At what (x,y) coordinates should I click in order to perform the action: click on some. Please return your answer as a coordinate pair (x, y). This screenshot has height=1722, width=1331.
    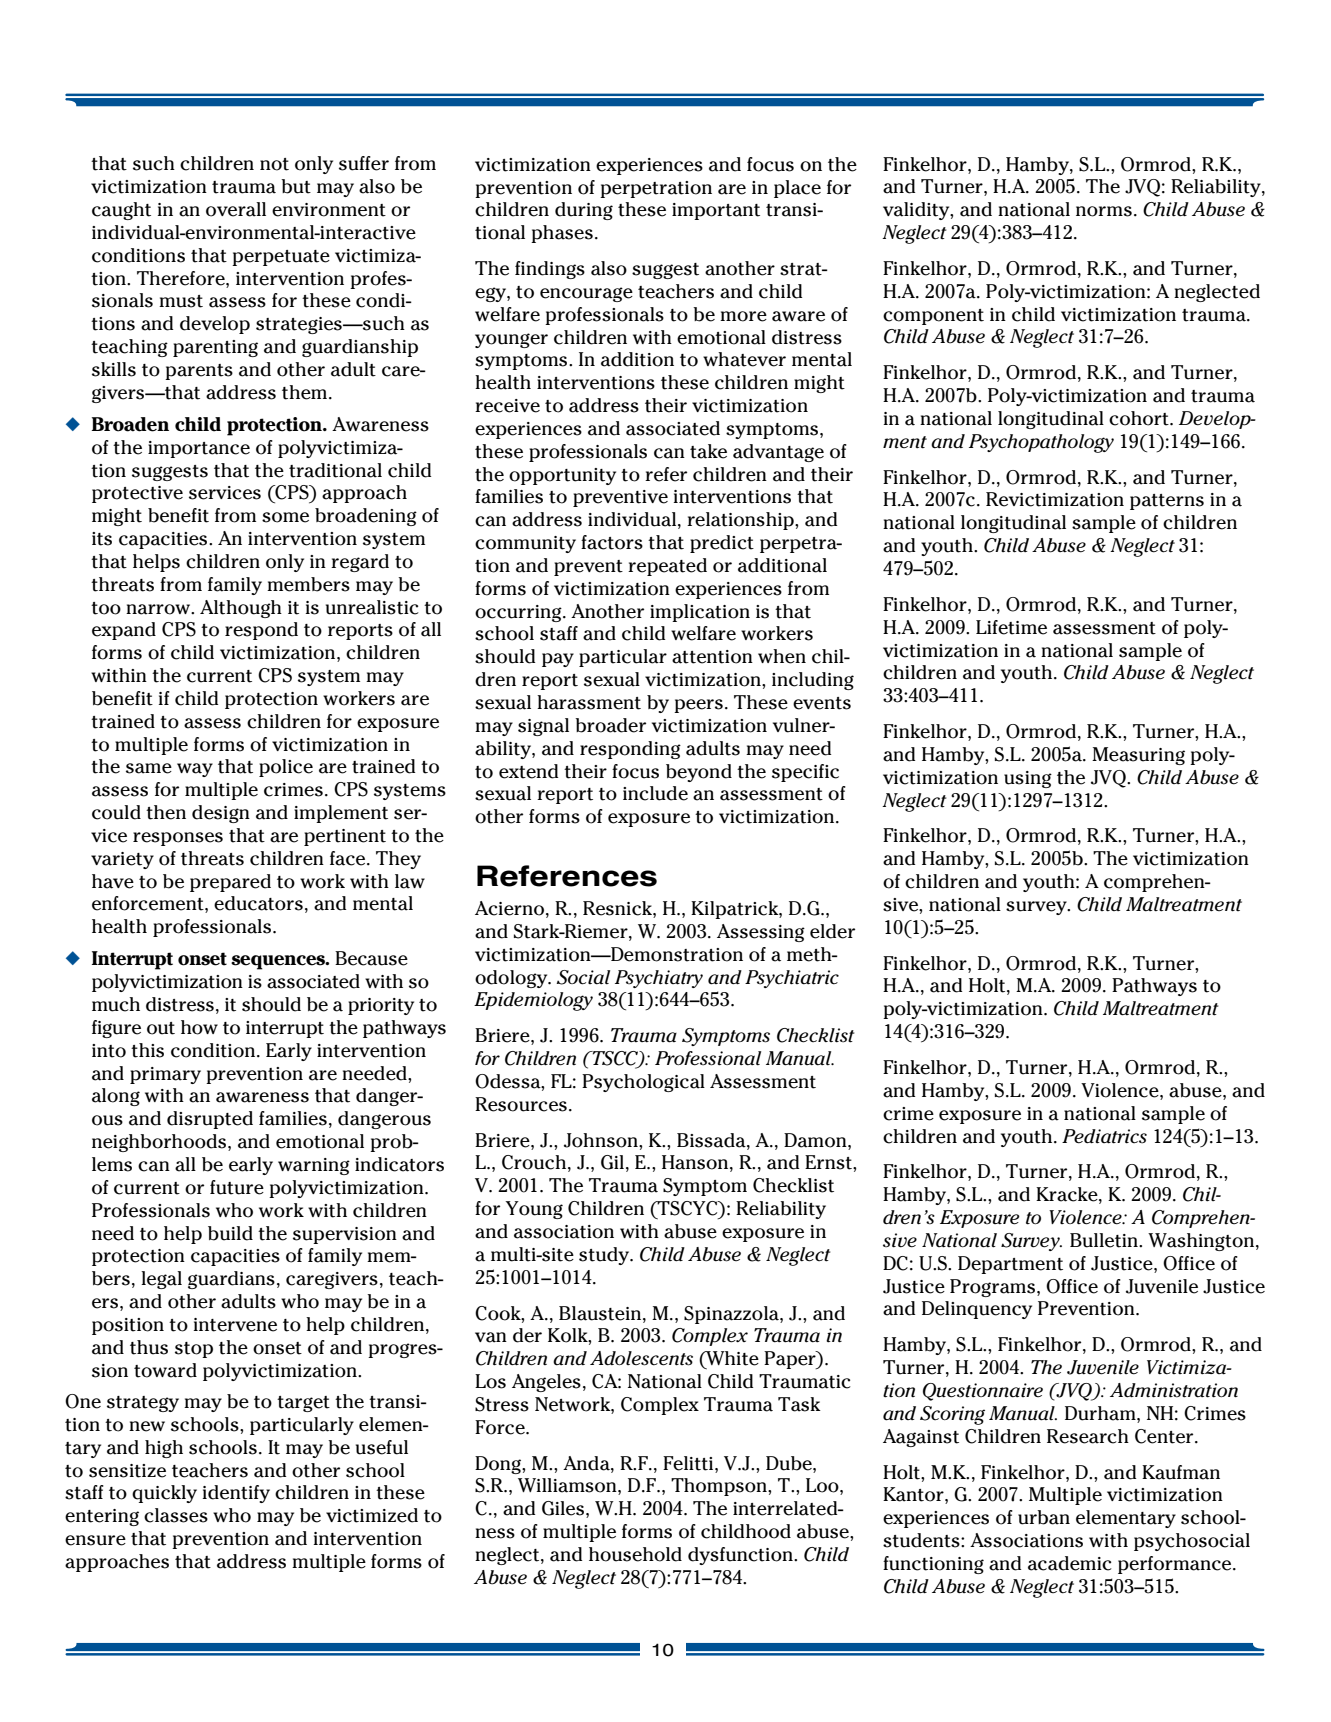
    Looking at the image, I should click on (285, 517).
